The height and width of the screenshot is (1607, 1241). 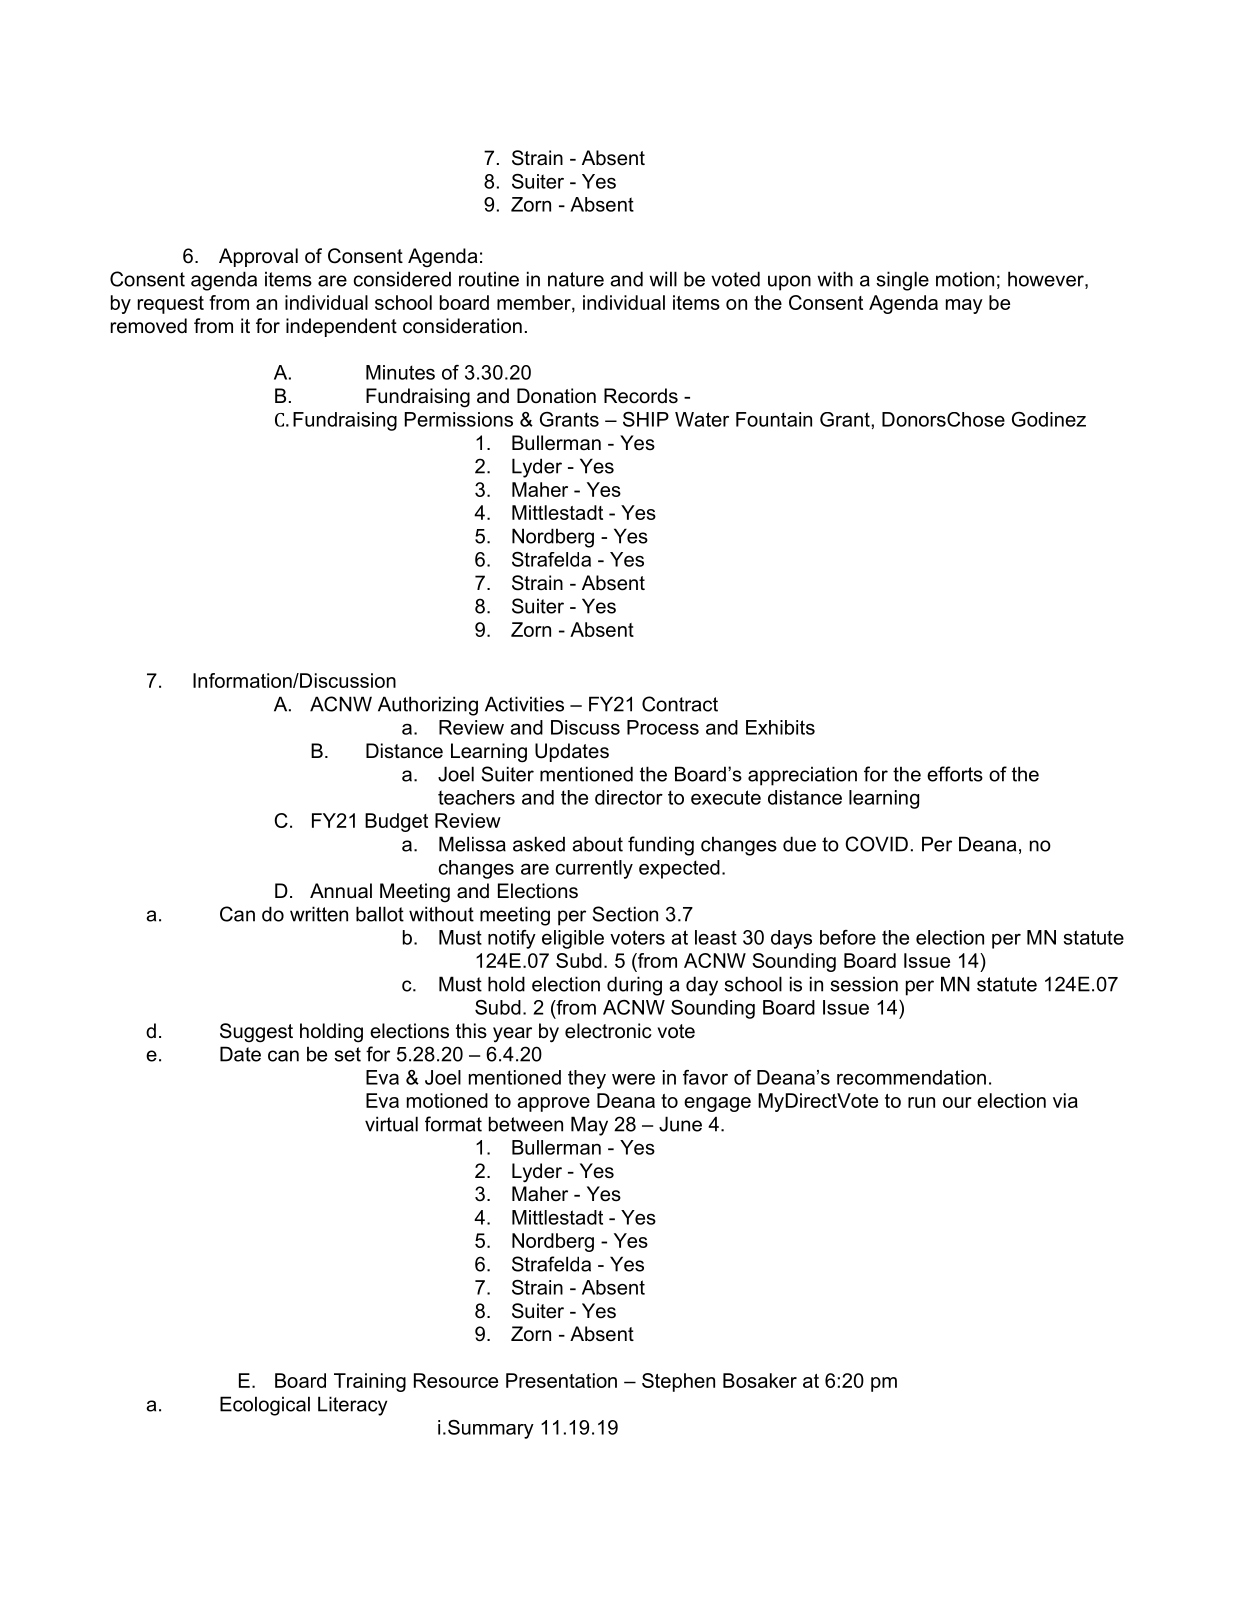 I want to click on Presentation, so click(x=561, y=1380).
